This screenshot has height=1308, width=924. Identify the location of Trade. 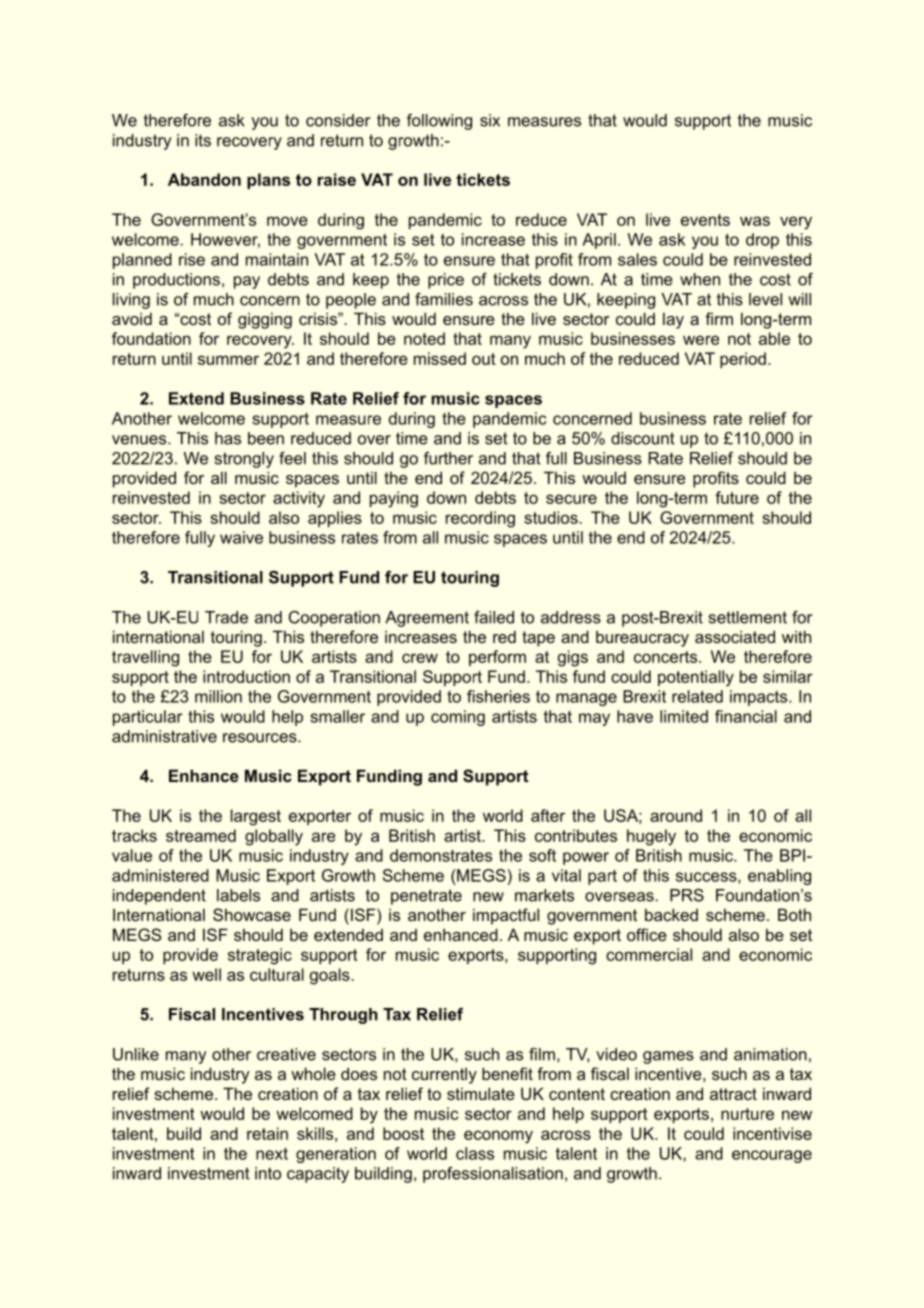
(226, 617).
